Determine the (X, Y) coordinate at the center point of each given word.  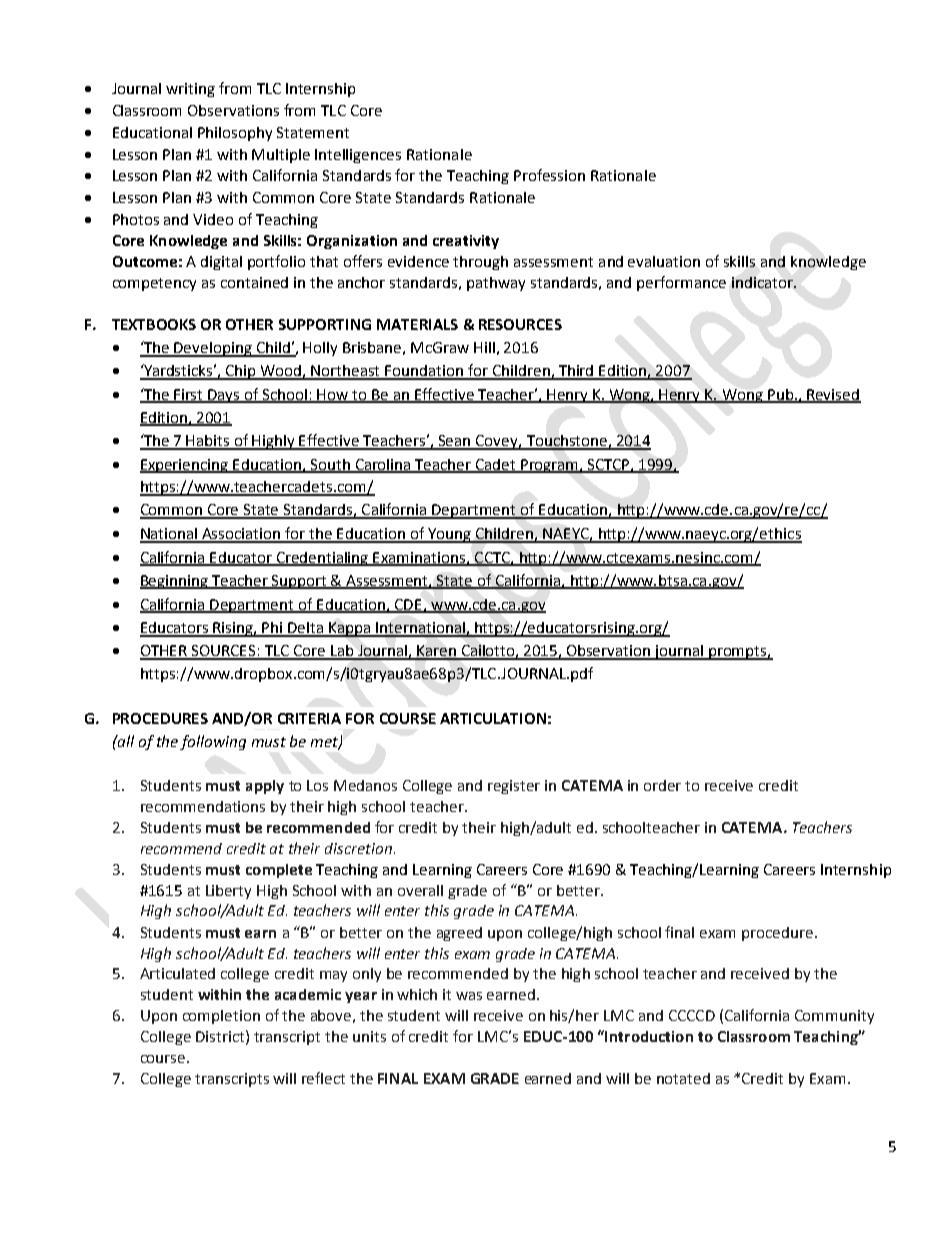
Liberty (228, 892)
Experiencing (185, 466)
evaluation (664, 261)
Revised (833, 395)
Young (449, 535)
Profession (549, 175)
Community (834, 1017)
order (662, 785)
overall (420, 890)
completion (221, 1017)
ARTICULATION (493, 718)
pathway (496, 284)
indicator (763, 282)
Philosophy (235, 134)
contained (254, 282)
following (213, 742)
